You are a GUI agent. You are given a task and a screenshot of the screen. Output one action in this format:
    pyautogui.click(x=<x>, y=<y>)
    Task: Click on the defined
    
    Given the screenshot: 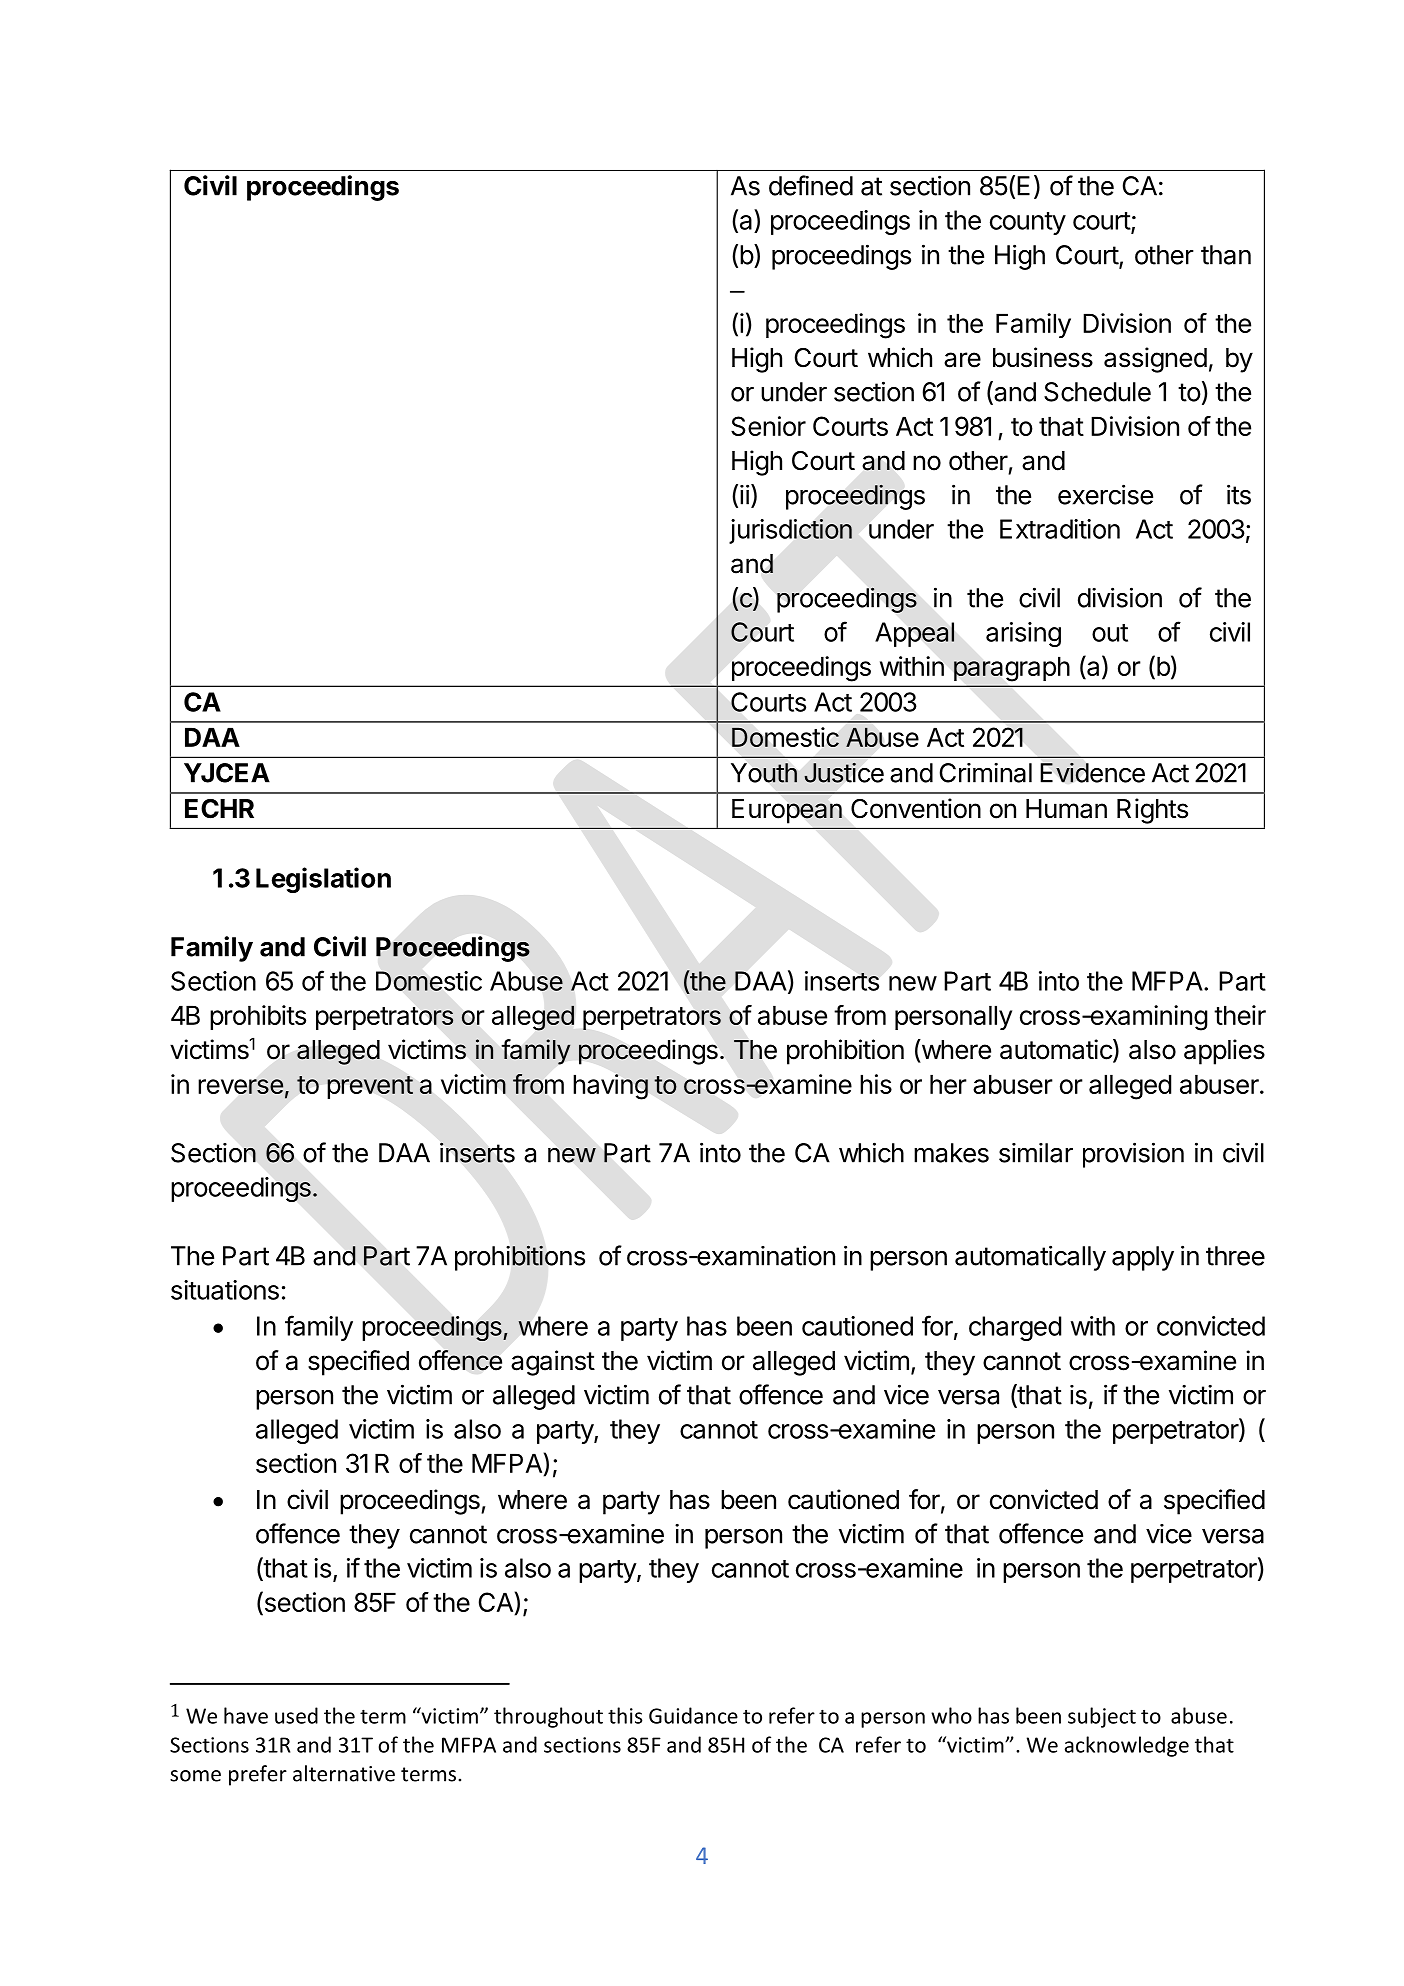 What is the action you would take?
    pyautogui.click(x=811, y=185)
